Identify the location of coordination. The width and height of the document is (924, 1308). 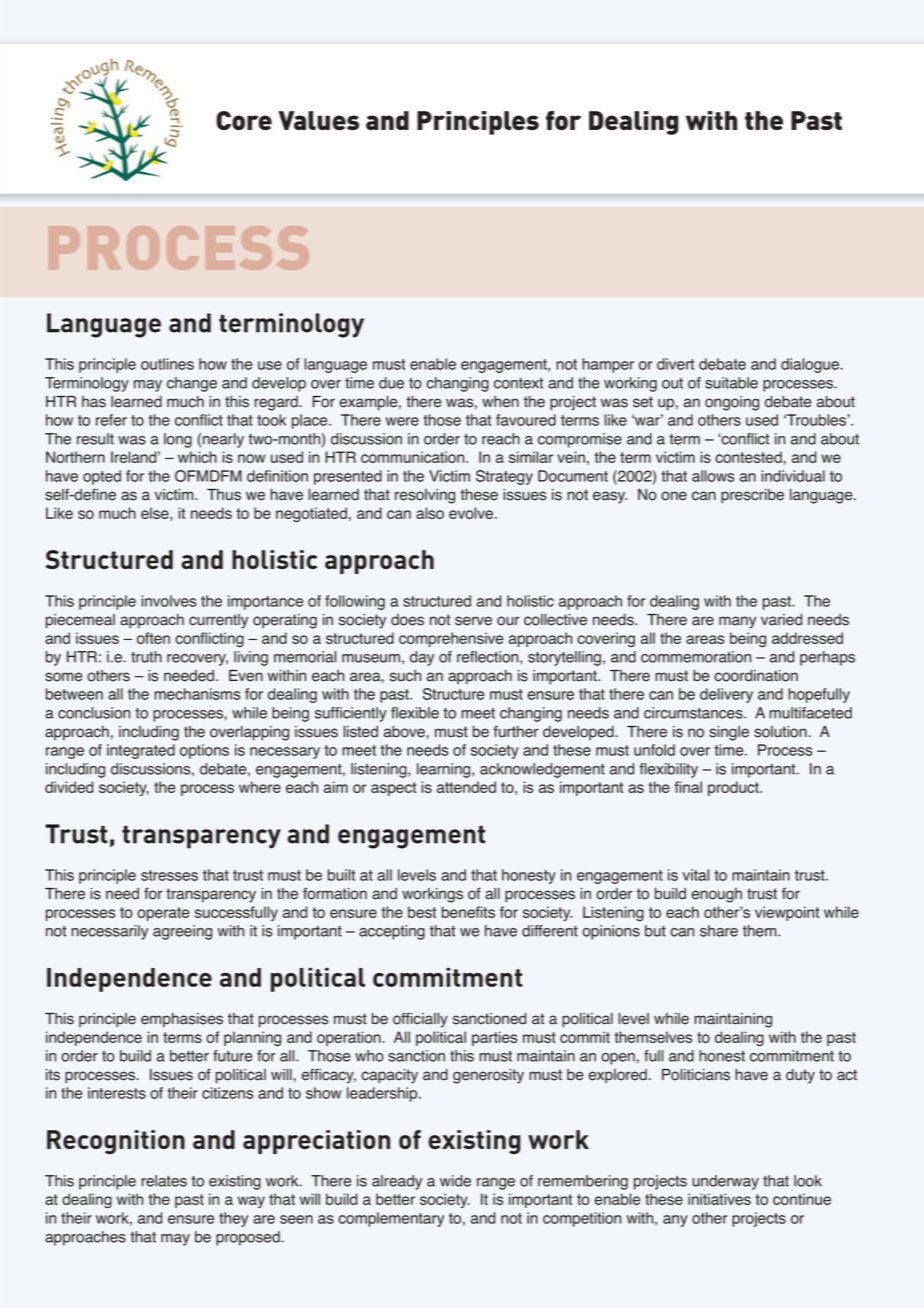
(756, 676).
